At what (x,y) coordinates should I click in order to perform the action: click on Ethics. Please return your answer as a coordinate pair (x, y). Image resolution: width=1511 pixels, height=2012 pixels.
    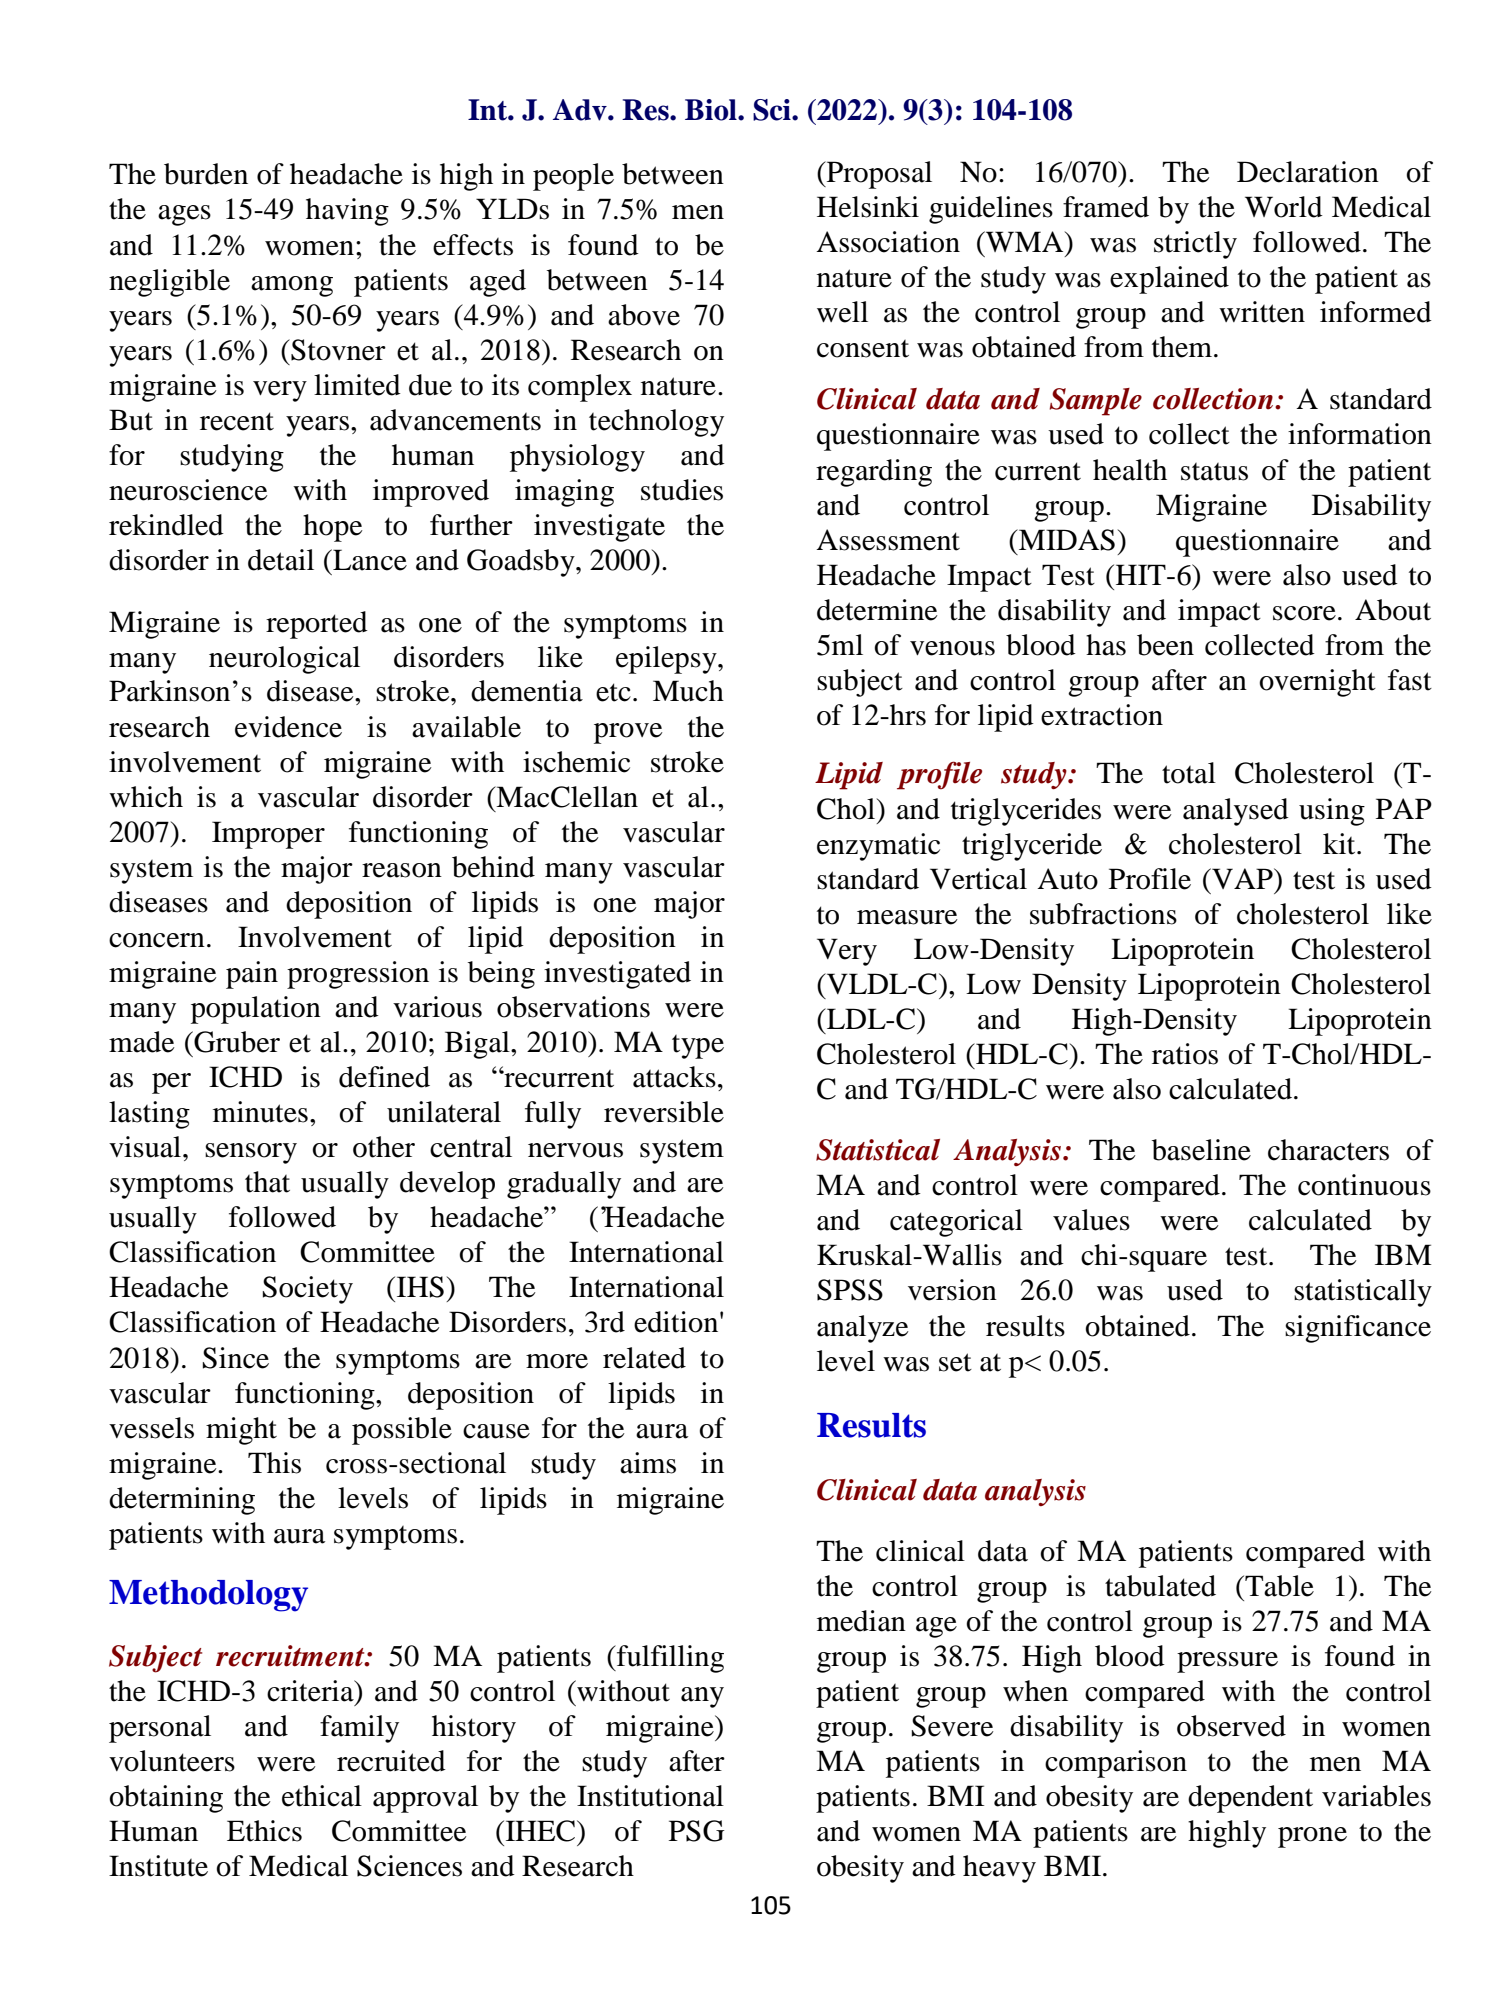
    Looking at the image, I should click on (264, 1831).
